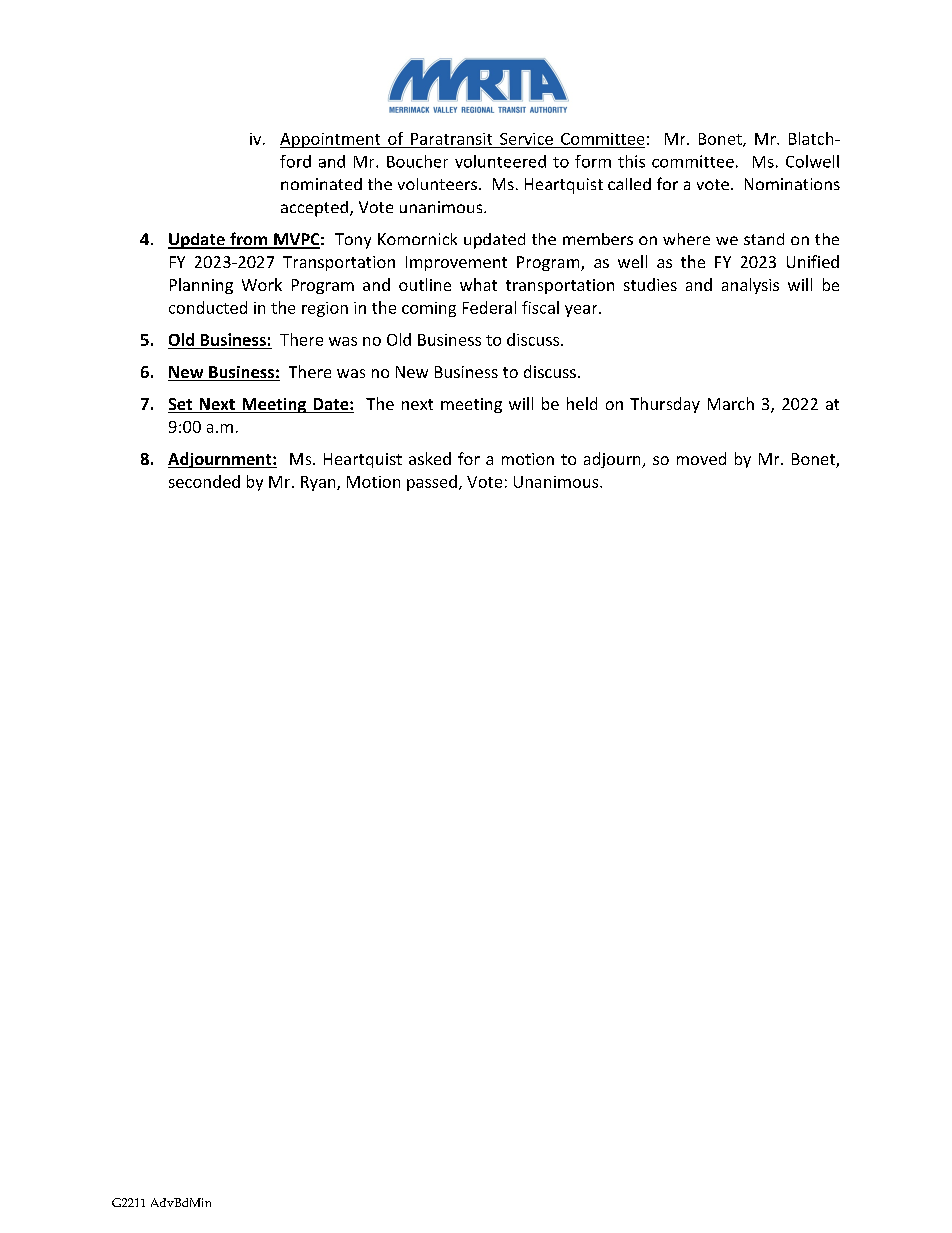 The image size is (952, 1233). What do you see at coordinates (204, 481) in the image?
I see `seconded` at bounding box center [204, 481].
